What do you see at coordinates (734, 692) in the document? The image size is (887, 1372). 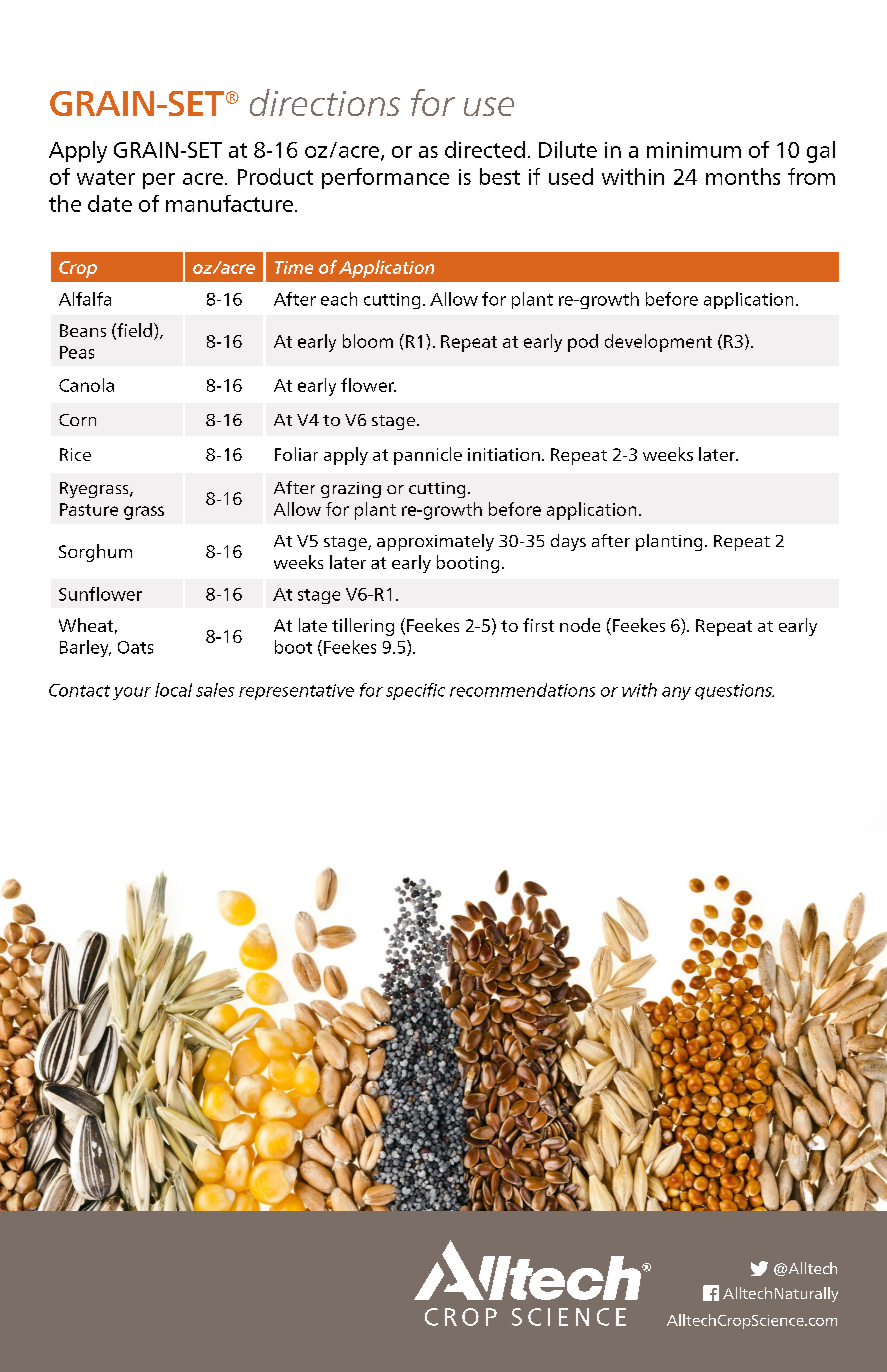 I see `questions` at bounding box center [734, 692].
